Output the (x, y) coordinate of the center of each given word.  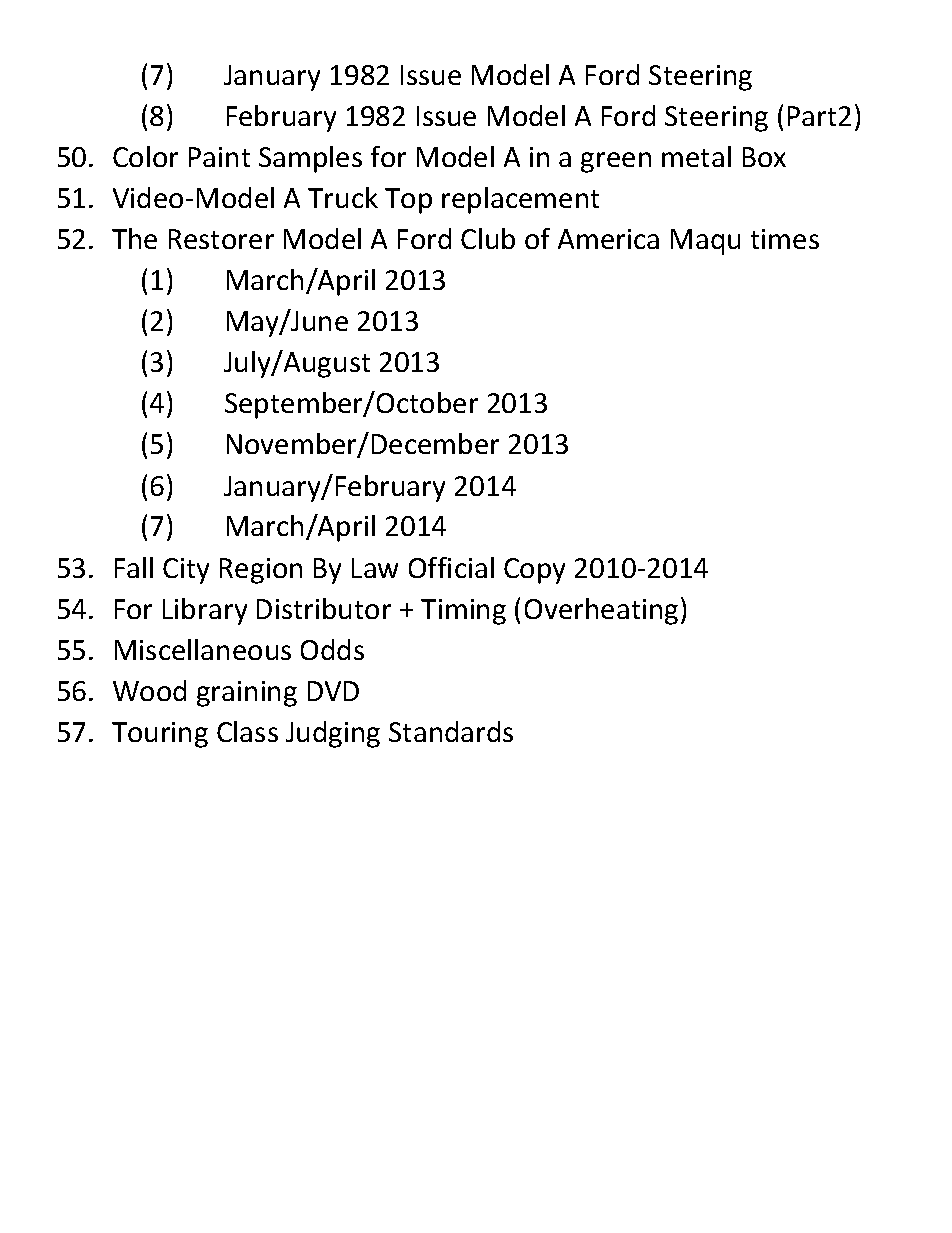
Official (451, 567)
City (186, 571)
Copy (534, 571)
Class (247, 731)
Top (408, 201)
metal (696, 156)
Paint (219, 157)
